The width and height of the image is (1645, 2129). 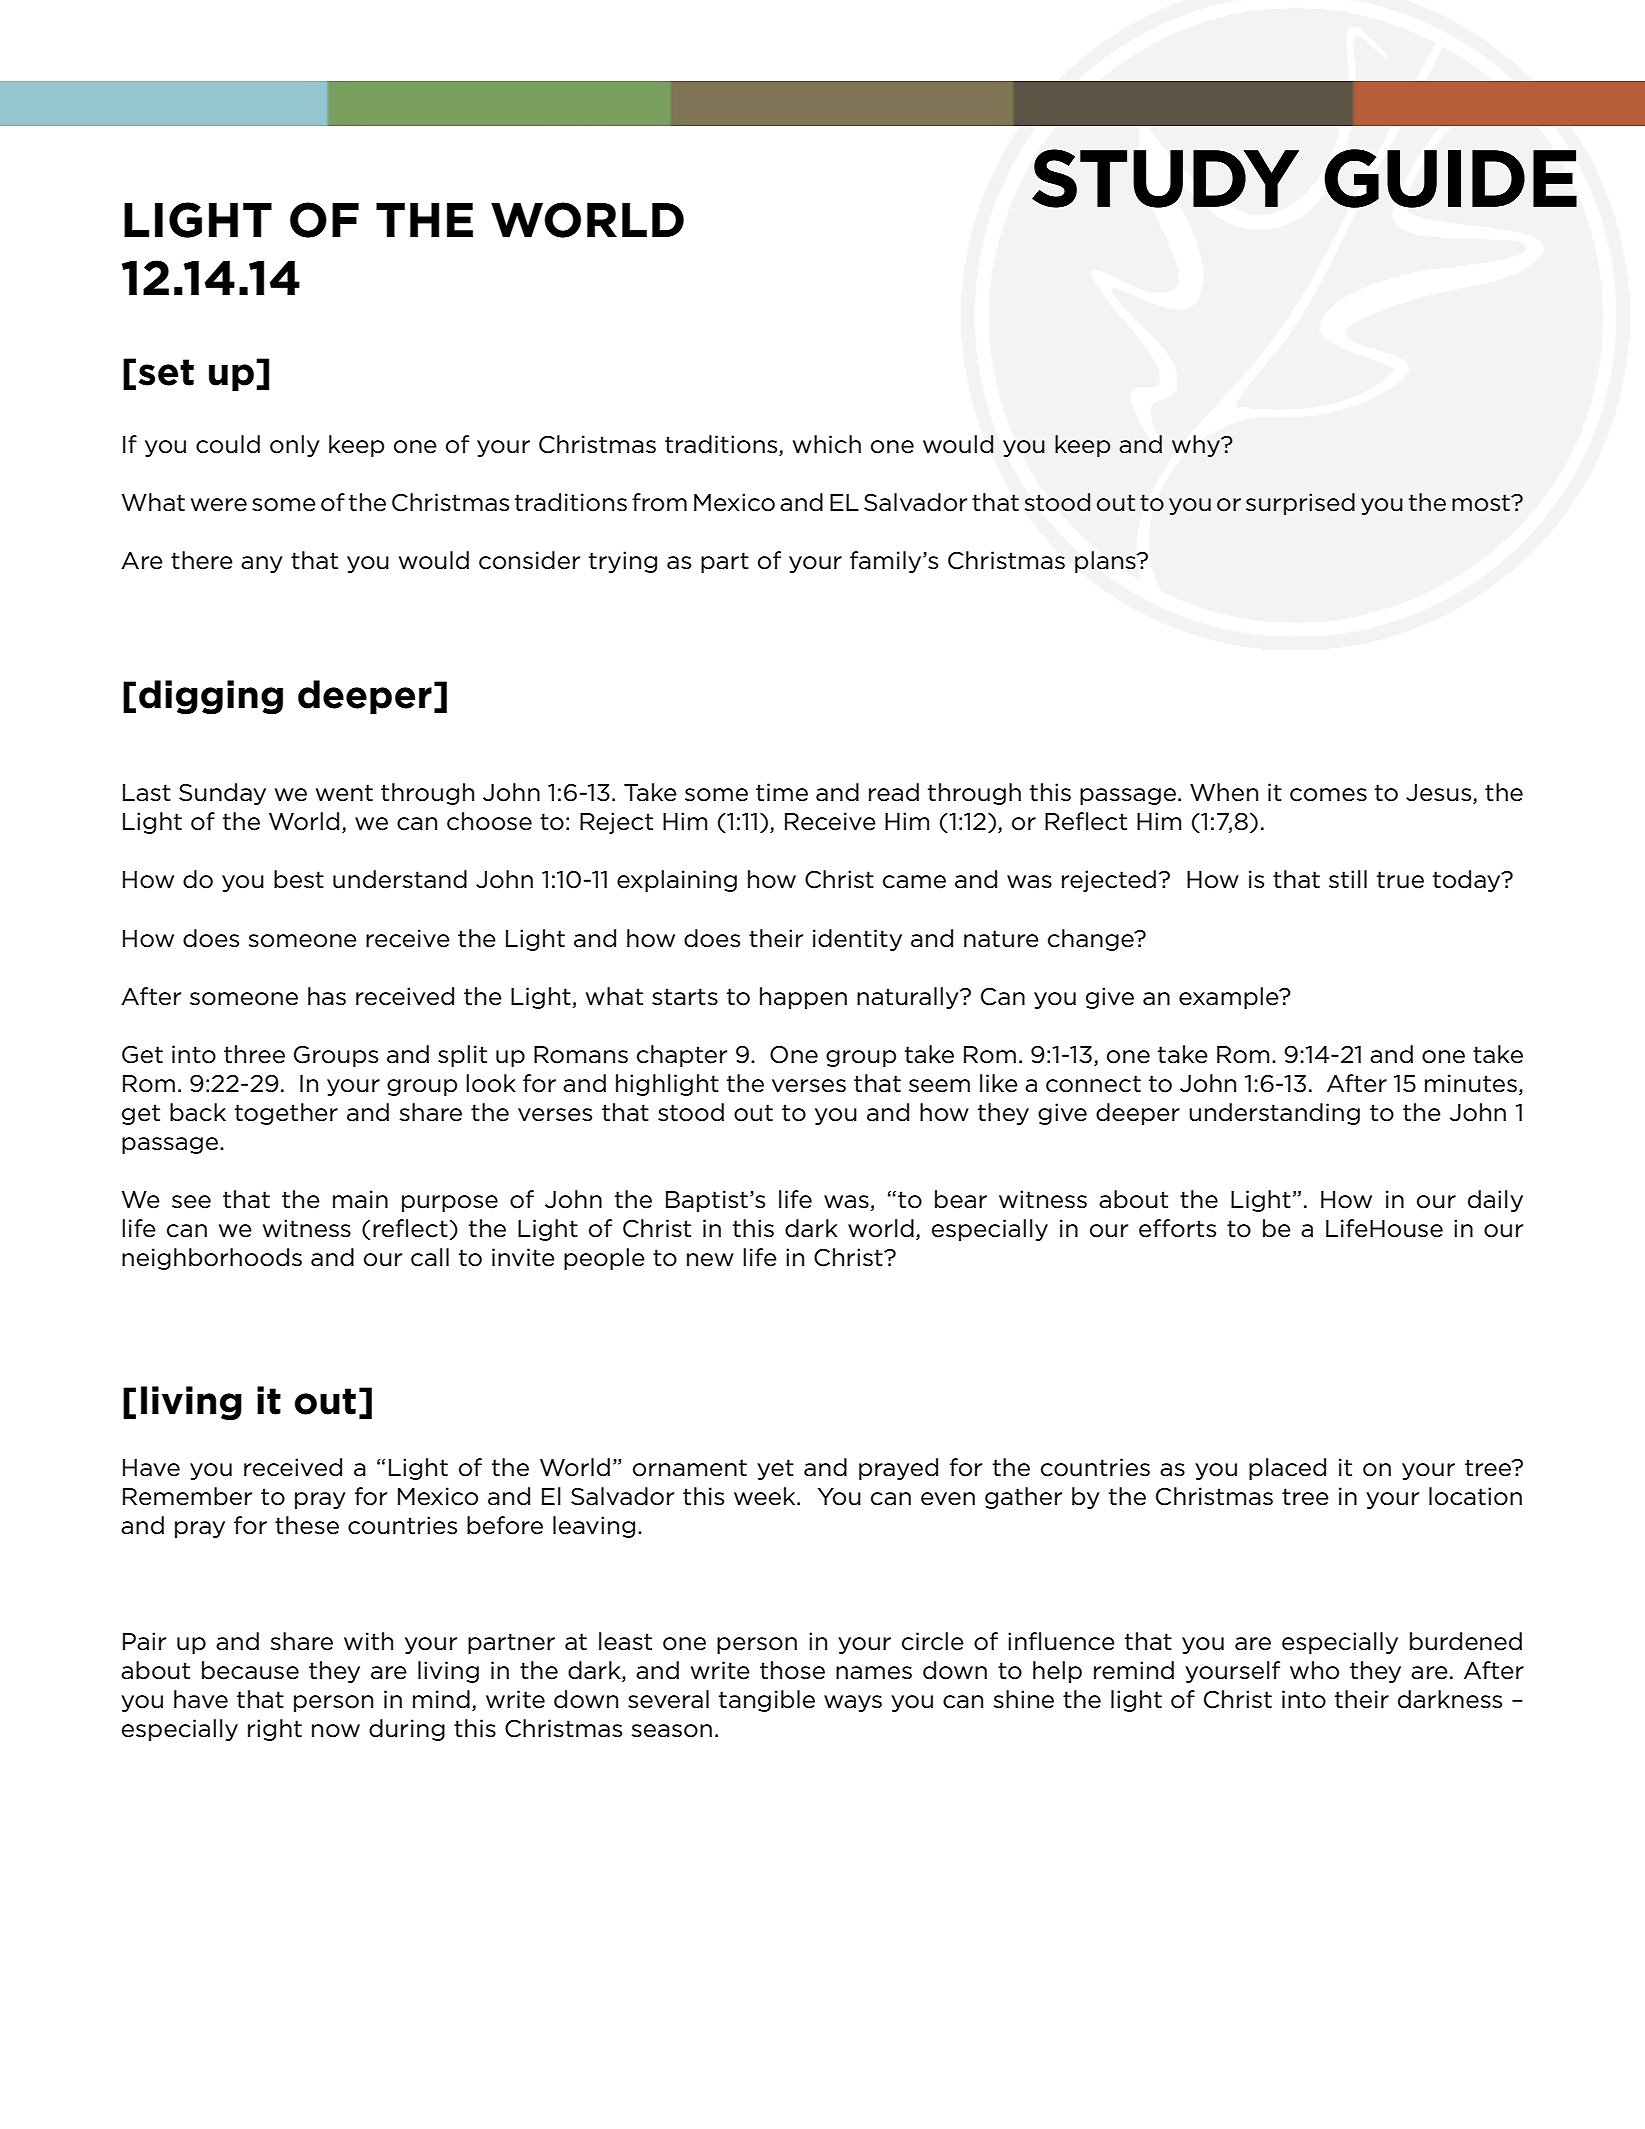 I want to click on because, so click(x=250, y=1670).
